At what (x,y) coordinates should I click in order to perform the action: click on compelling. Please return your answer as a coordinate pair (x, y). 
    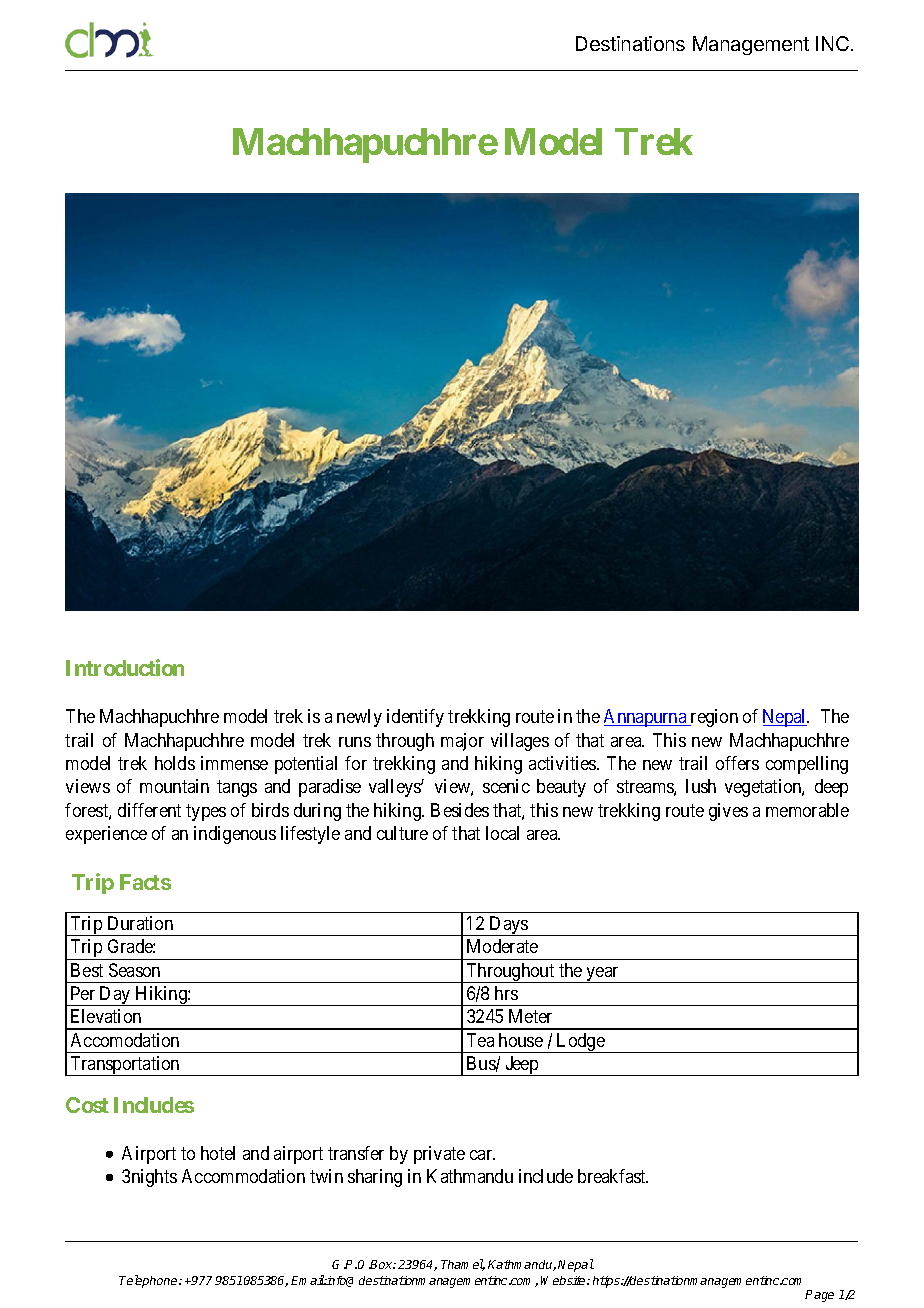
    Looking at the image, I should click on (807, 765).
